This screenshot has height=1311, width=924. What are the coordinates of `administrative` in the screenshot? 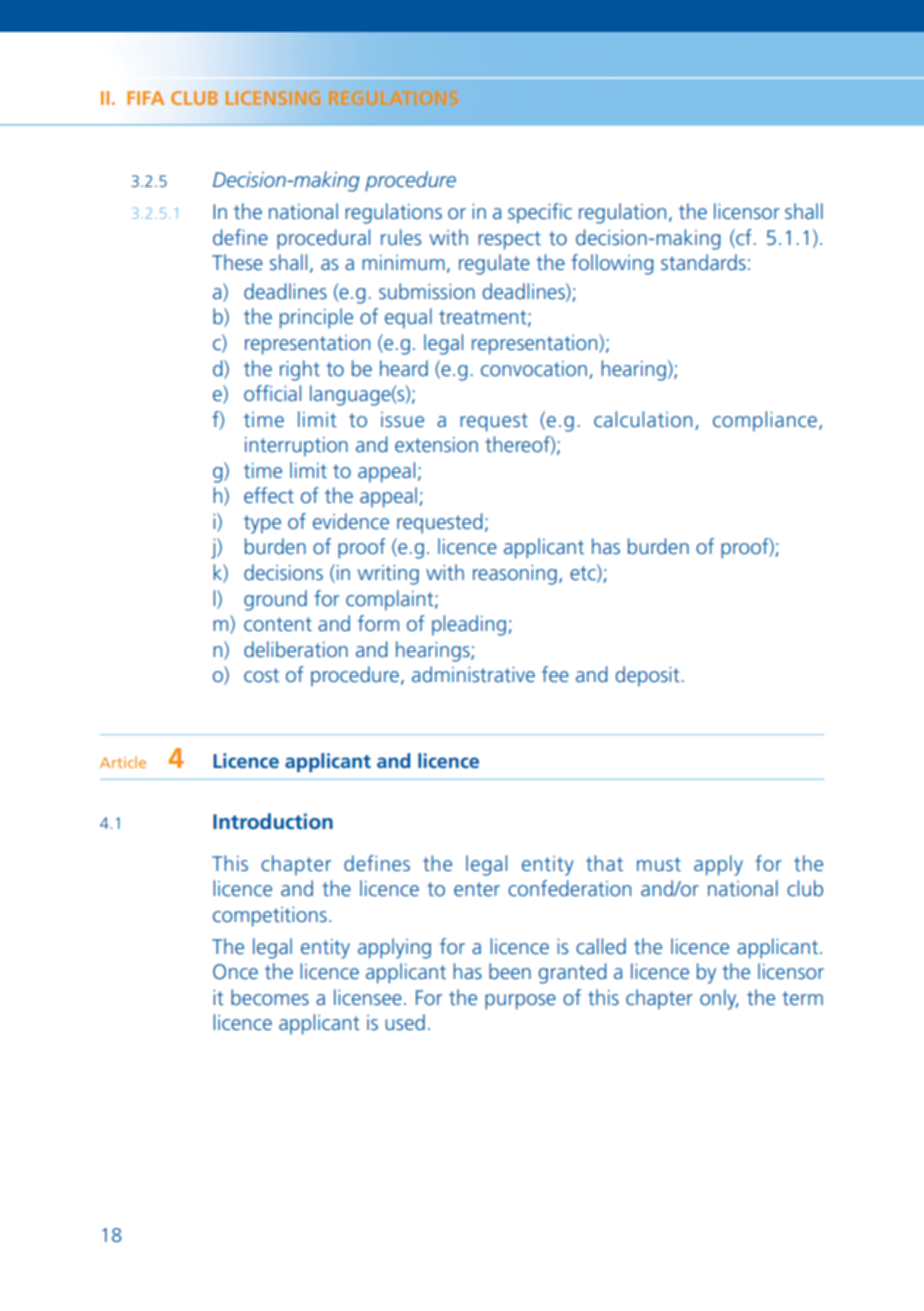 It's located at (473, 674).
